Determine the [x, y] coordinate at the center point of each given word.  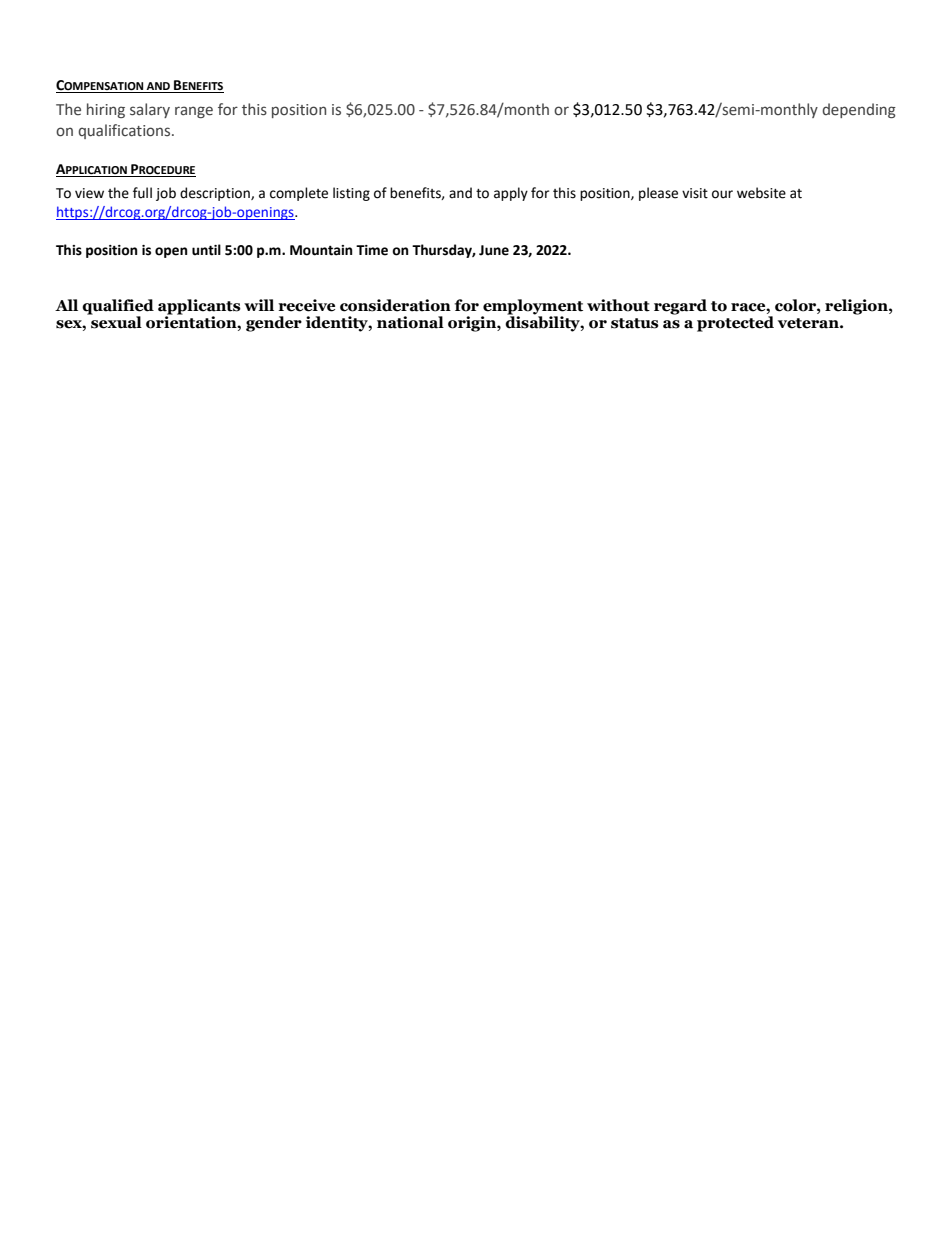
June [494, 250]
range [194, 112]
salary [150, 110]
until [206, 250]
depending [859, 110]
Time [372, 250]
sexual [115, 321]
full [142, 193]
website [761, 193]
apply [511, 194]
